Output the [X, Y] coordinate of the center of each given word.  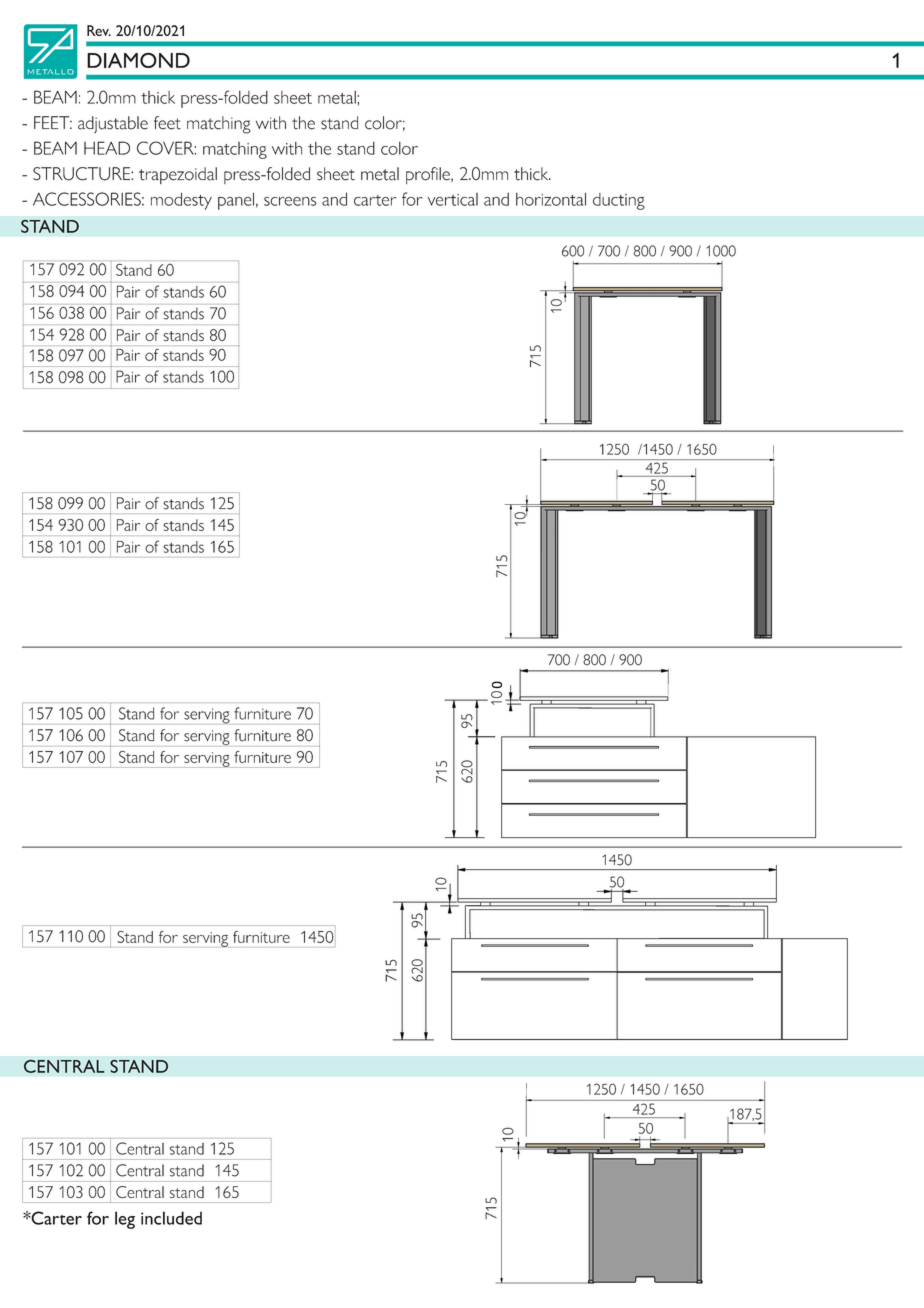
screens [290, 201]
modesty [181, 201]
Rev [99, 30]
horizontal [551, 199]
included [171, 1218]
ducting [619, 201]
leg [125, 1220]
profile [429, 175]
